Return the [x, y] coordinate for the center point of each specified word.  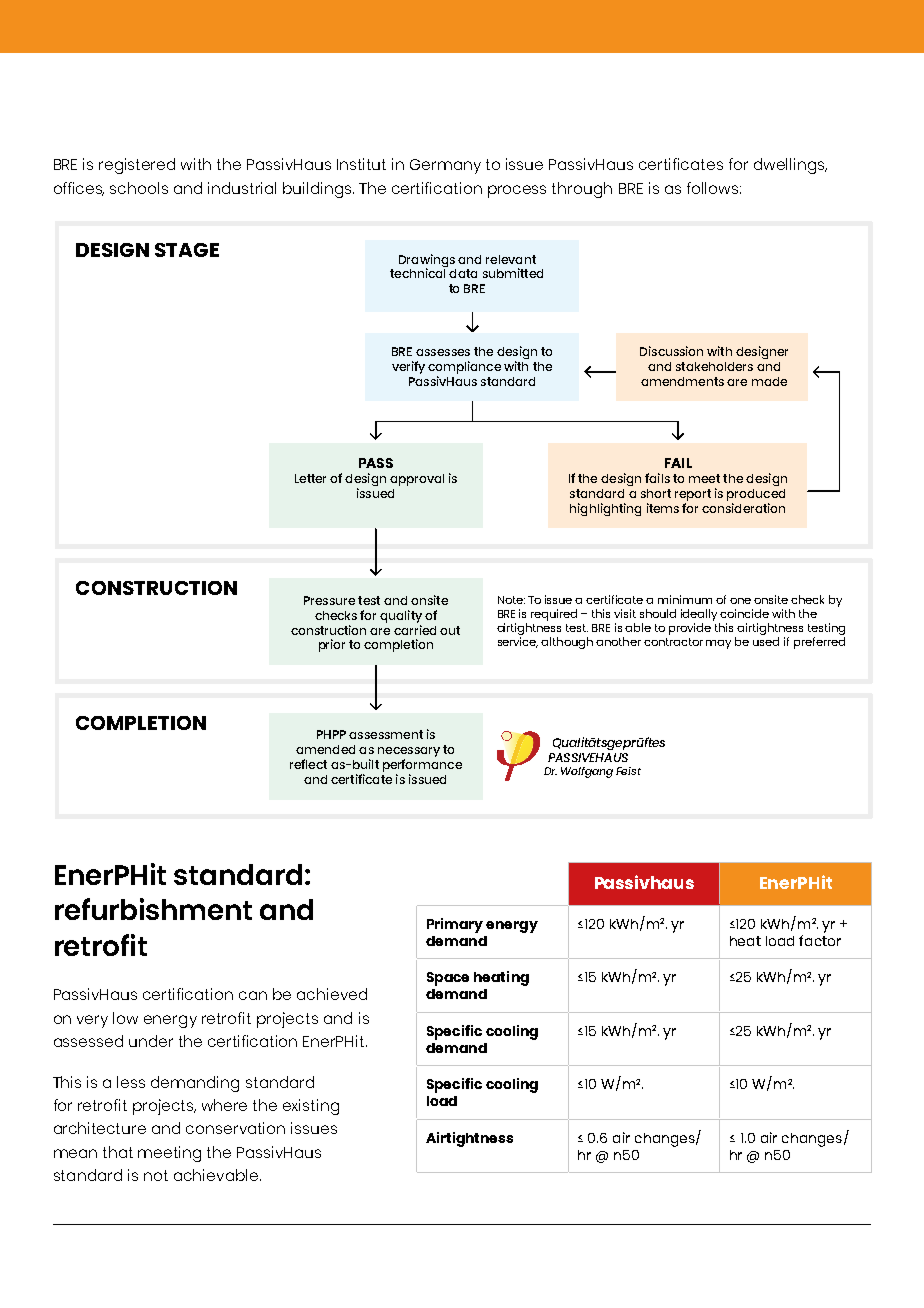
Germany [445, 166]
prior [332, 645]
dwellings [790, 166]
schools [139, 188]
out [450, 630]
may [718, 644]
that [118, 1152]
